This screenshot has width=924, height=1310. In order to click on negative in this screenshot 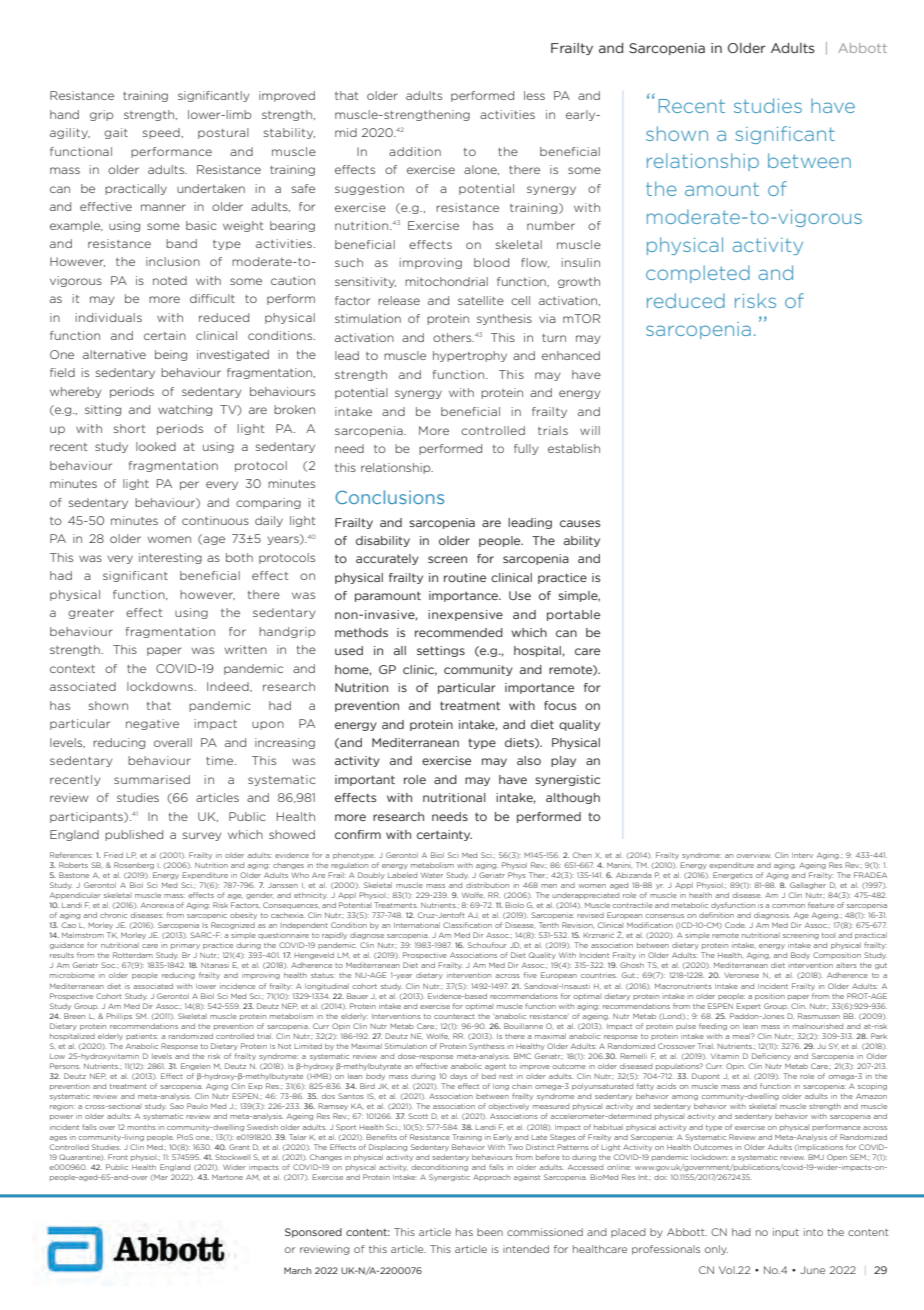, I will do `click(152, 724)`.
